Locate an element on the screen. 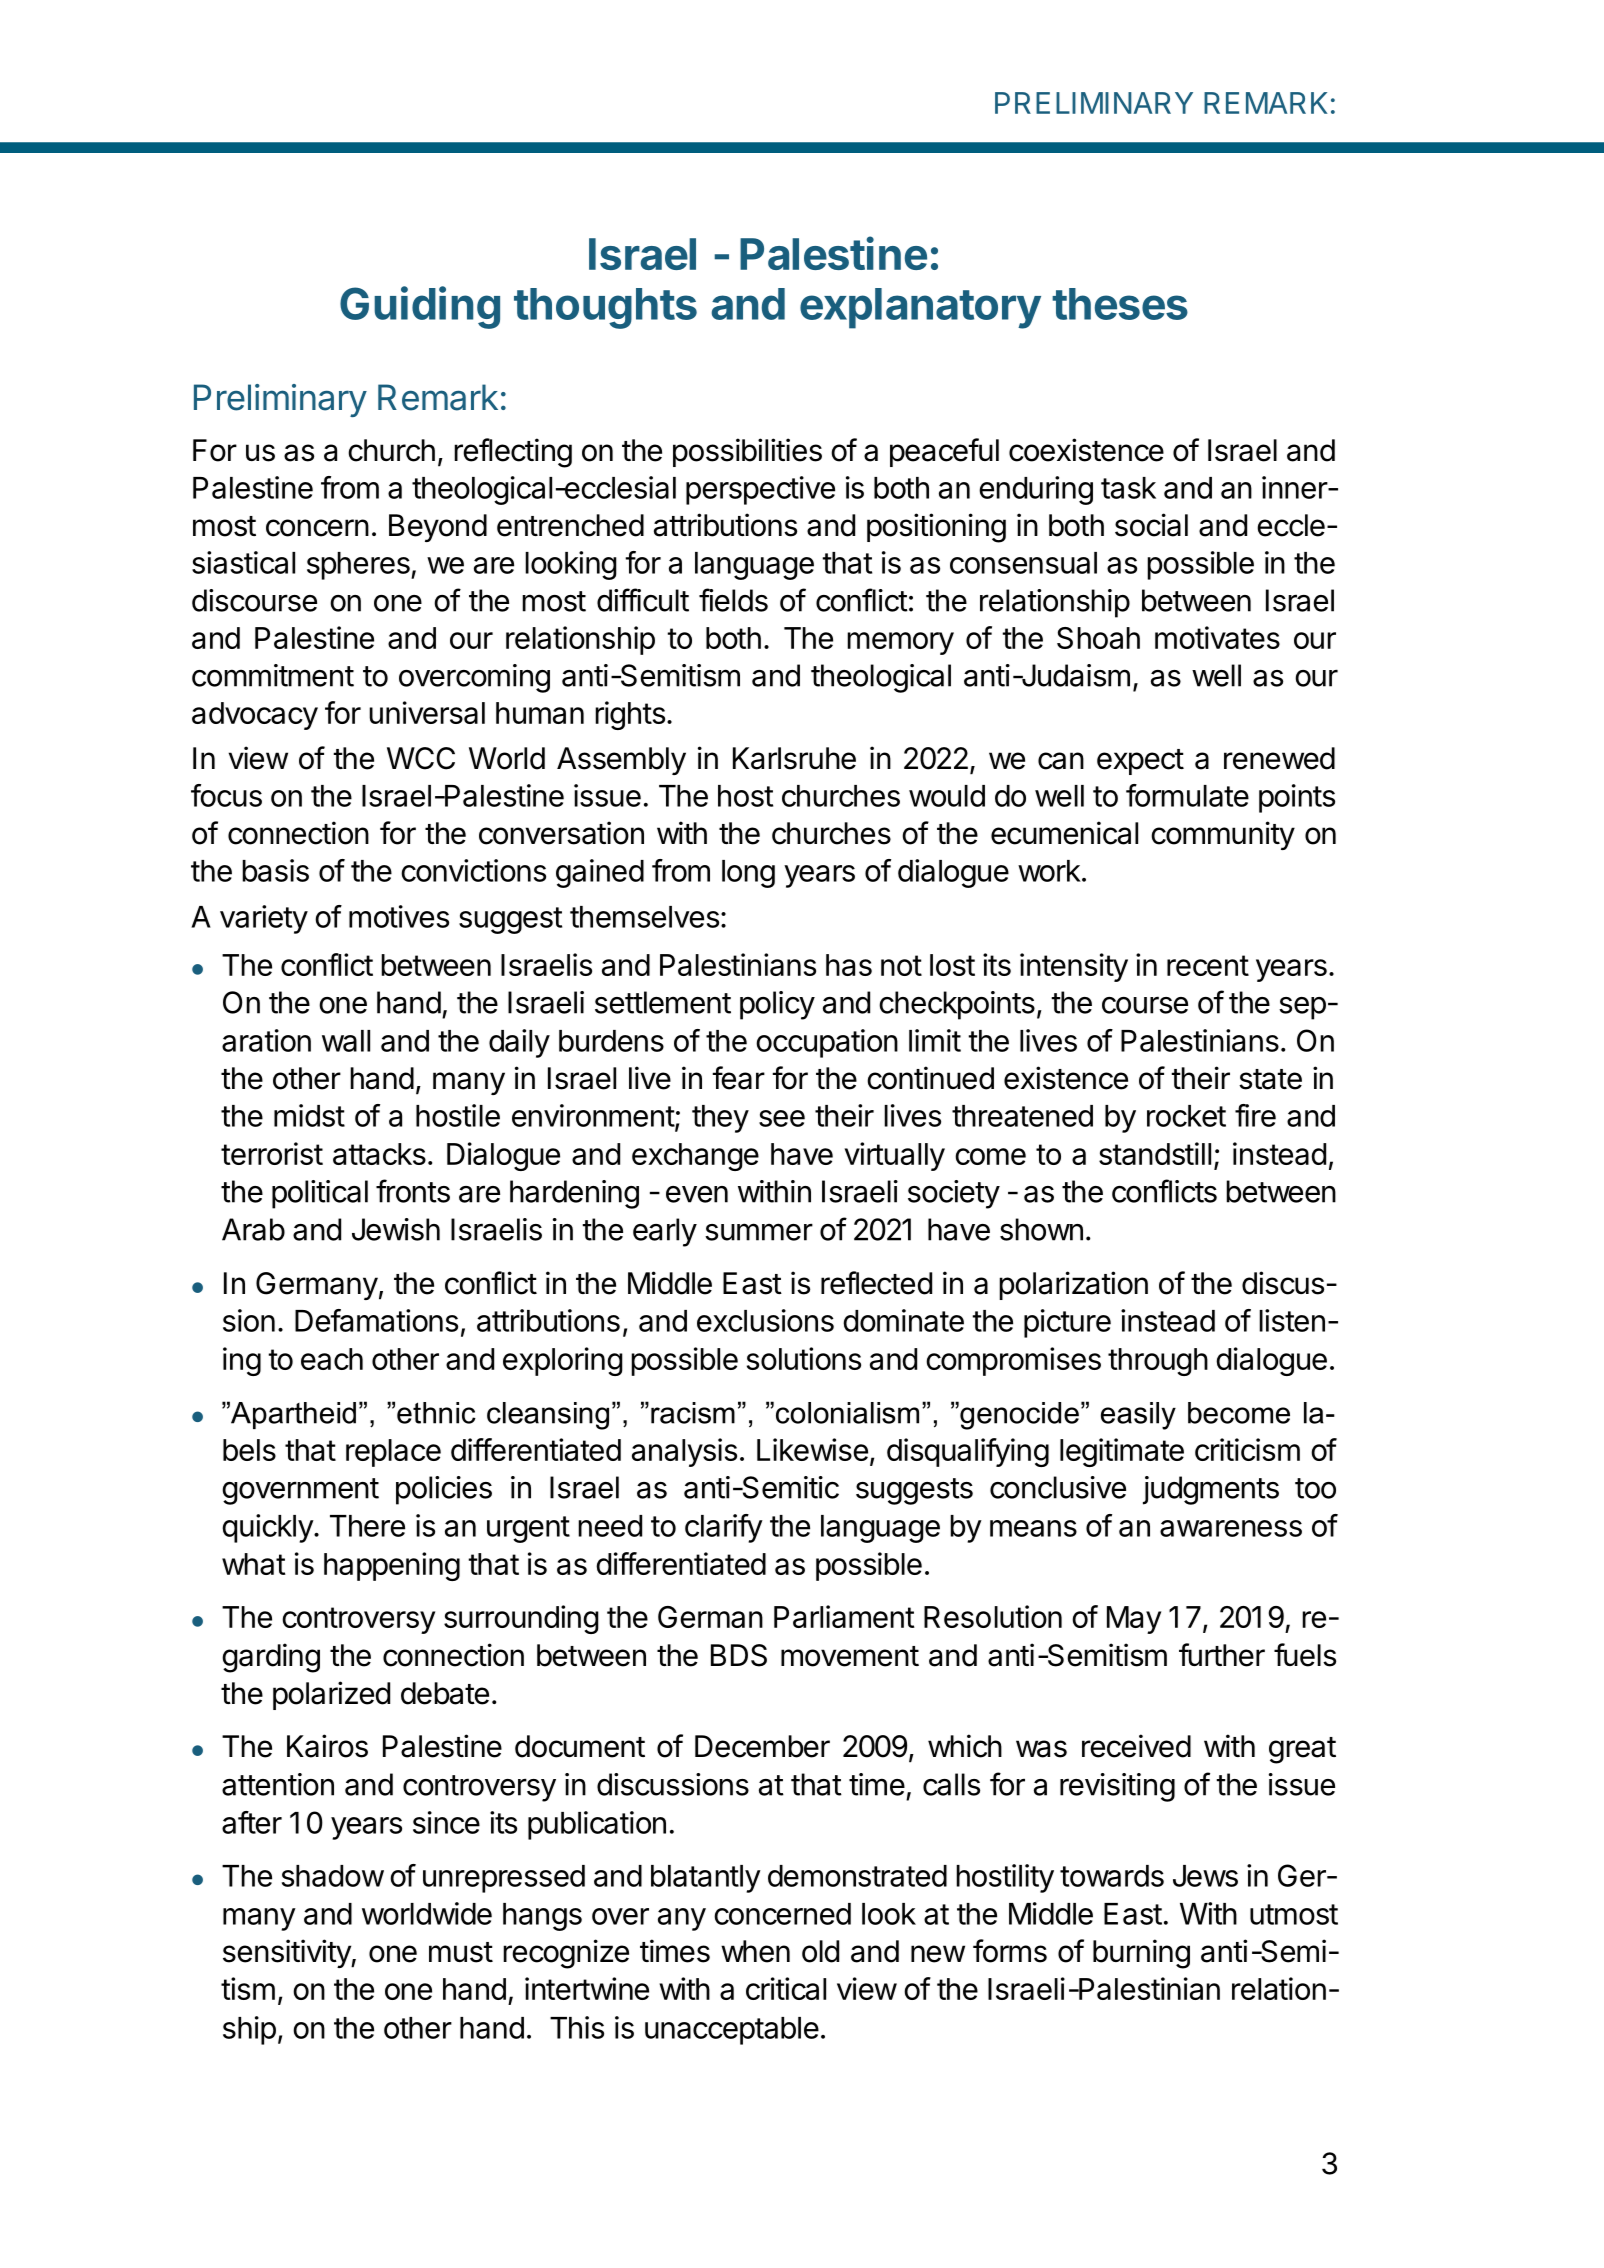 Image resolution: width=1604 pixels, height=2268 pixels. see is located at coordinates (782, 1118).
